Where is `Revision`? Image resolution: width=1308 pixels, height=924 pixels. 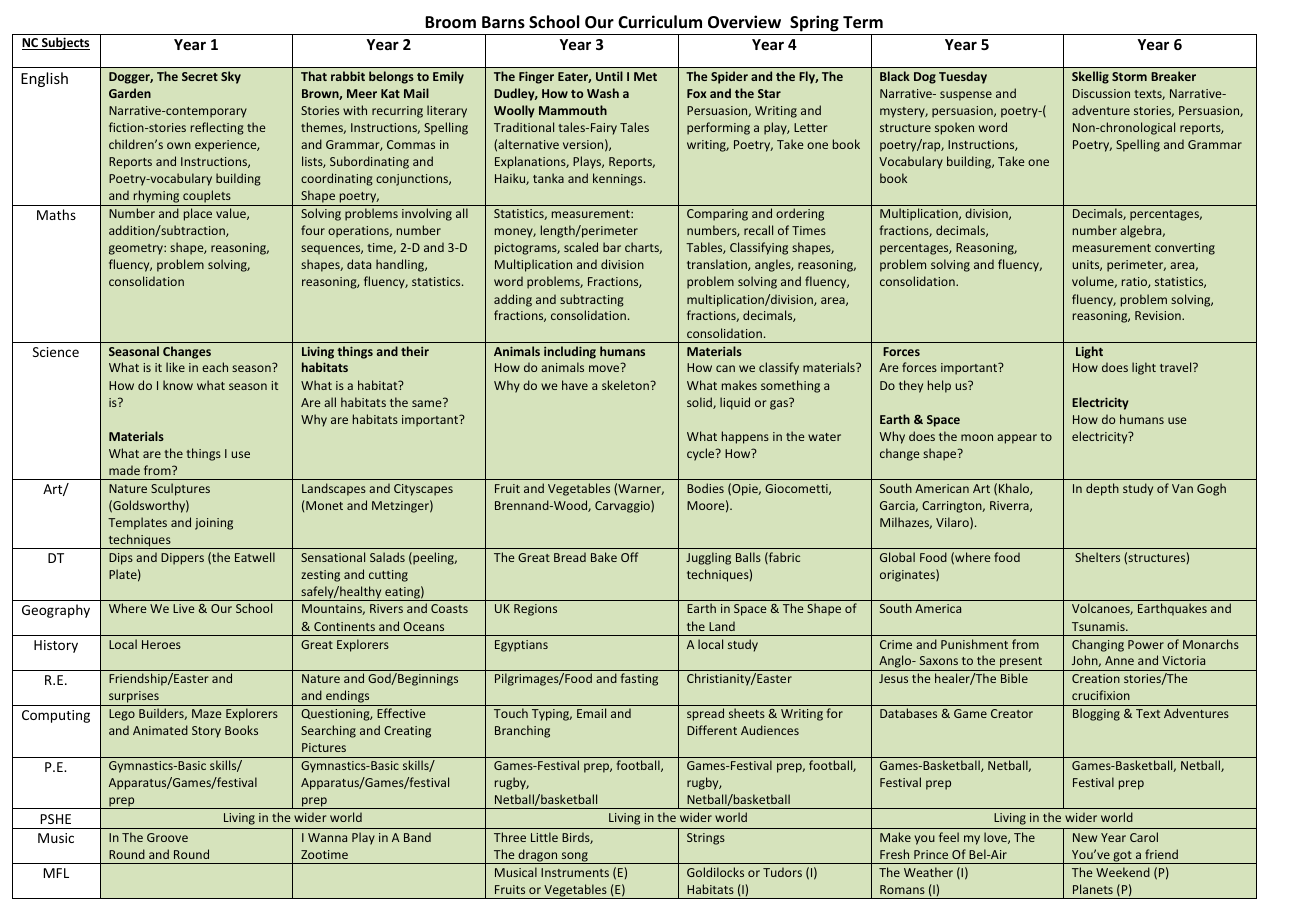
Revision is located at coordinates (1159, 315).
